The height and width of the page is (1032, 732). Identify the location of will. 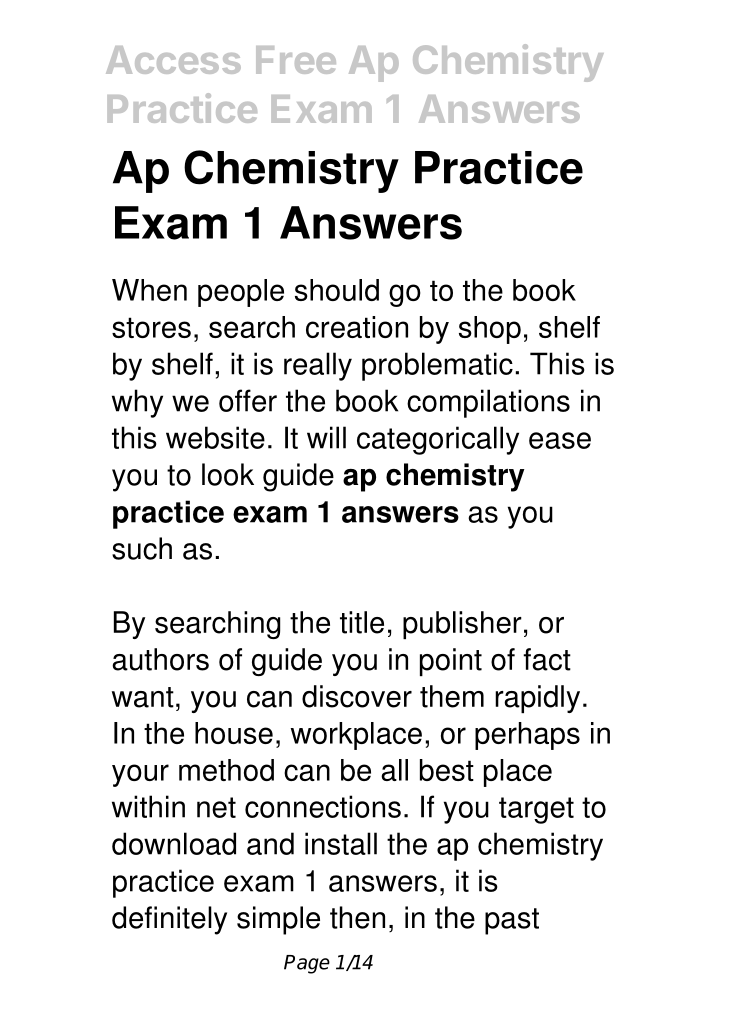
(326, 437).
